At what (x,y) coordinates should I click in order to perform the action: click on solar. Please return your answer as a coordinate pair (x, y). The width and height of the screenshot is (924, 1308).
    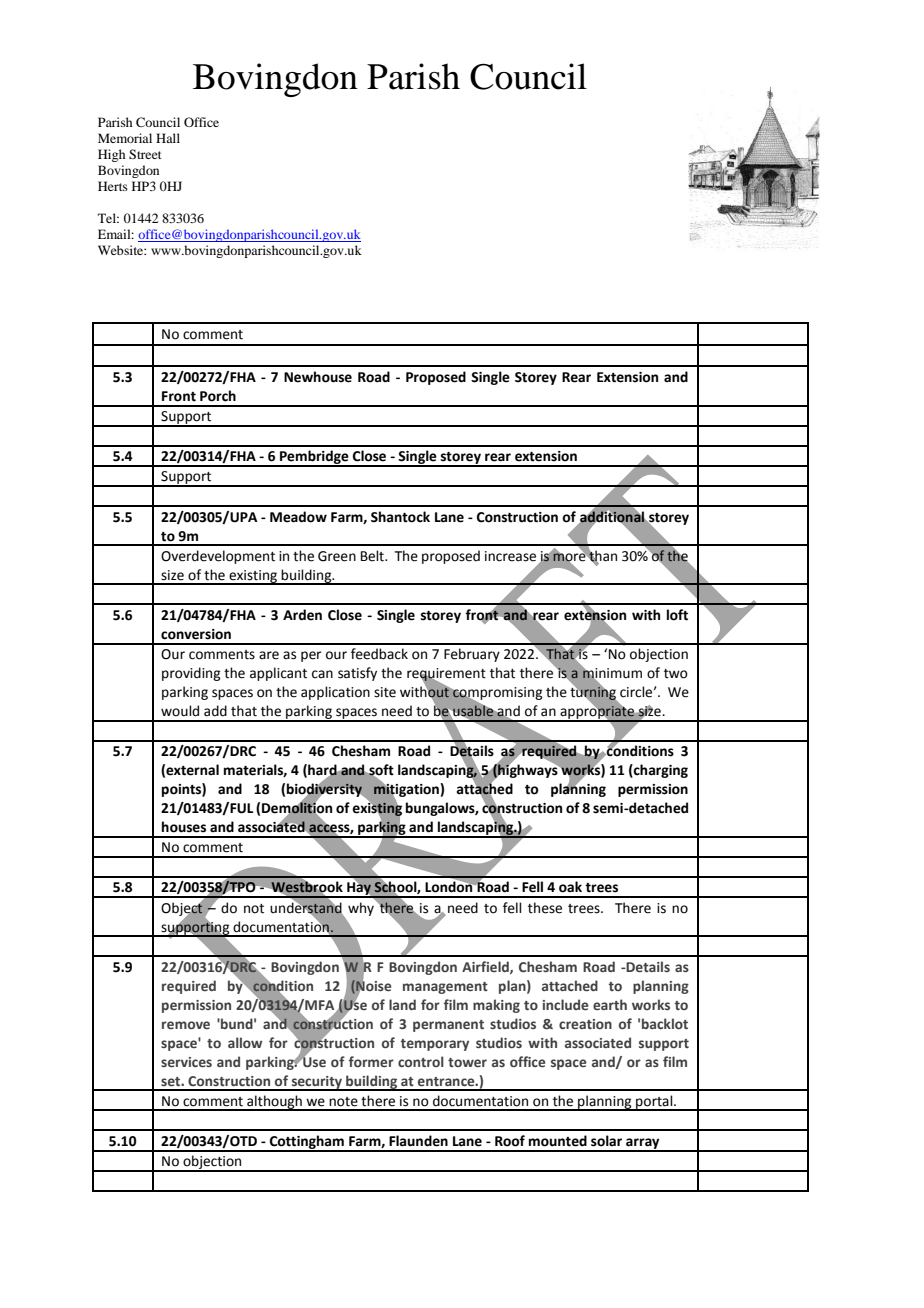
    Looking at the image, I should click on (606, 1141).
